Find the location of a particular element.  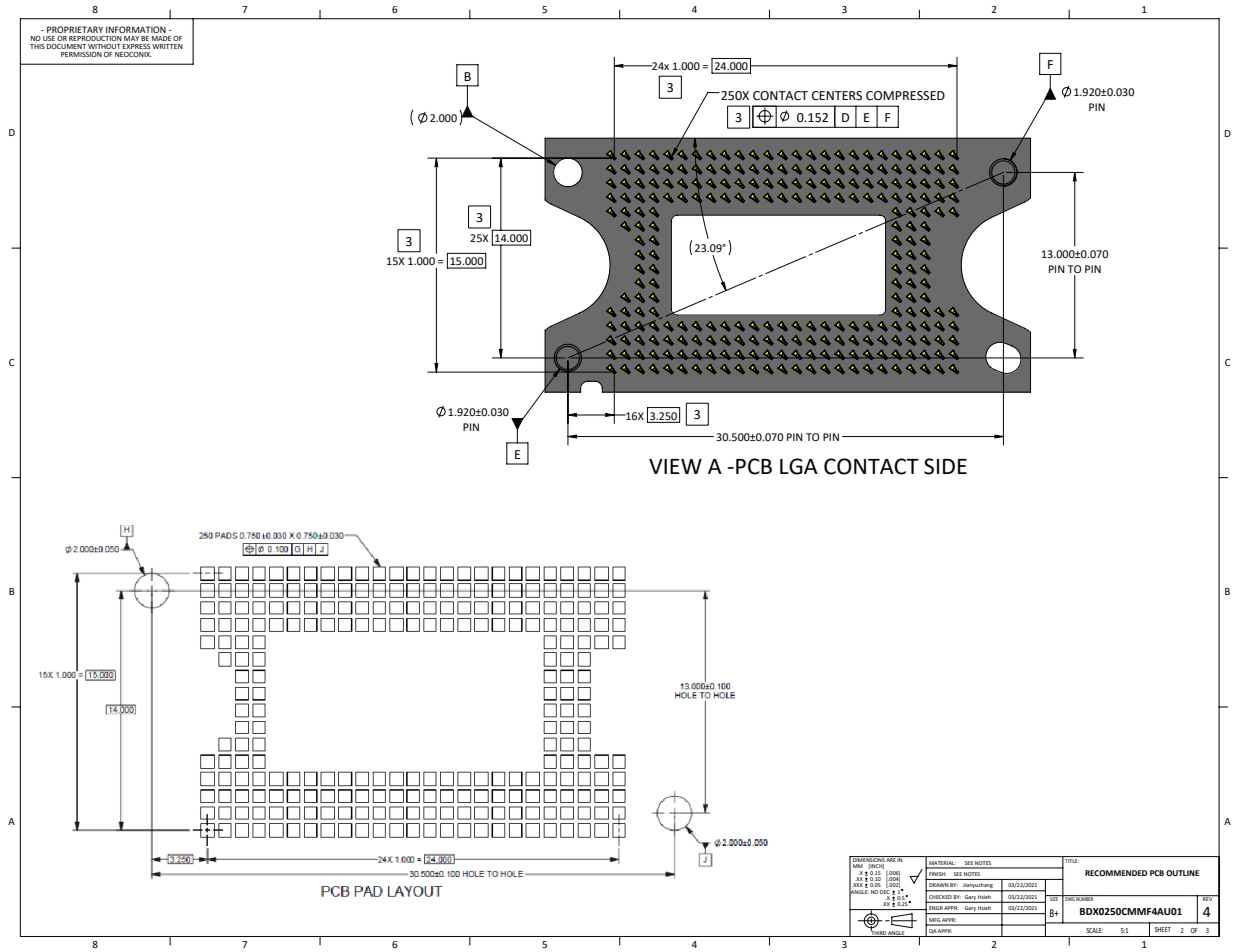

VIEW is located at coordinates (675, 466).
